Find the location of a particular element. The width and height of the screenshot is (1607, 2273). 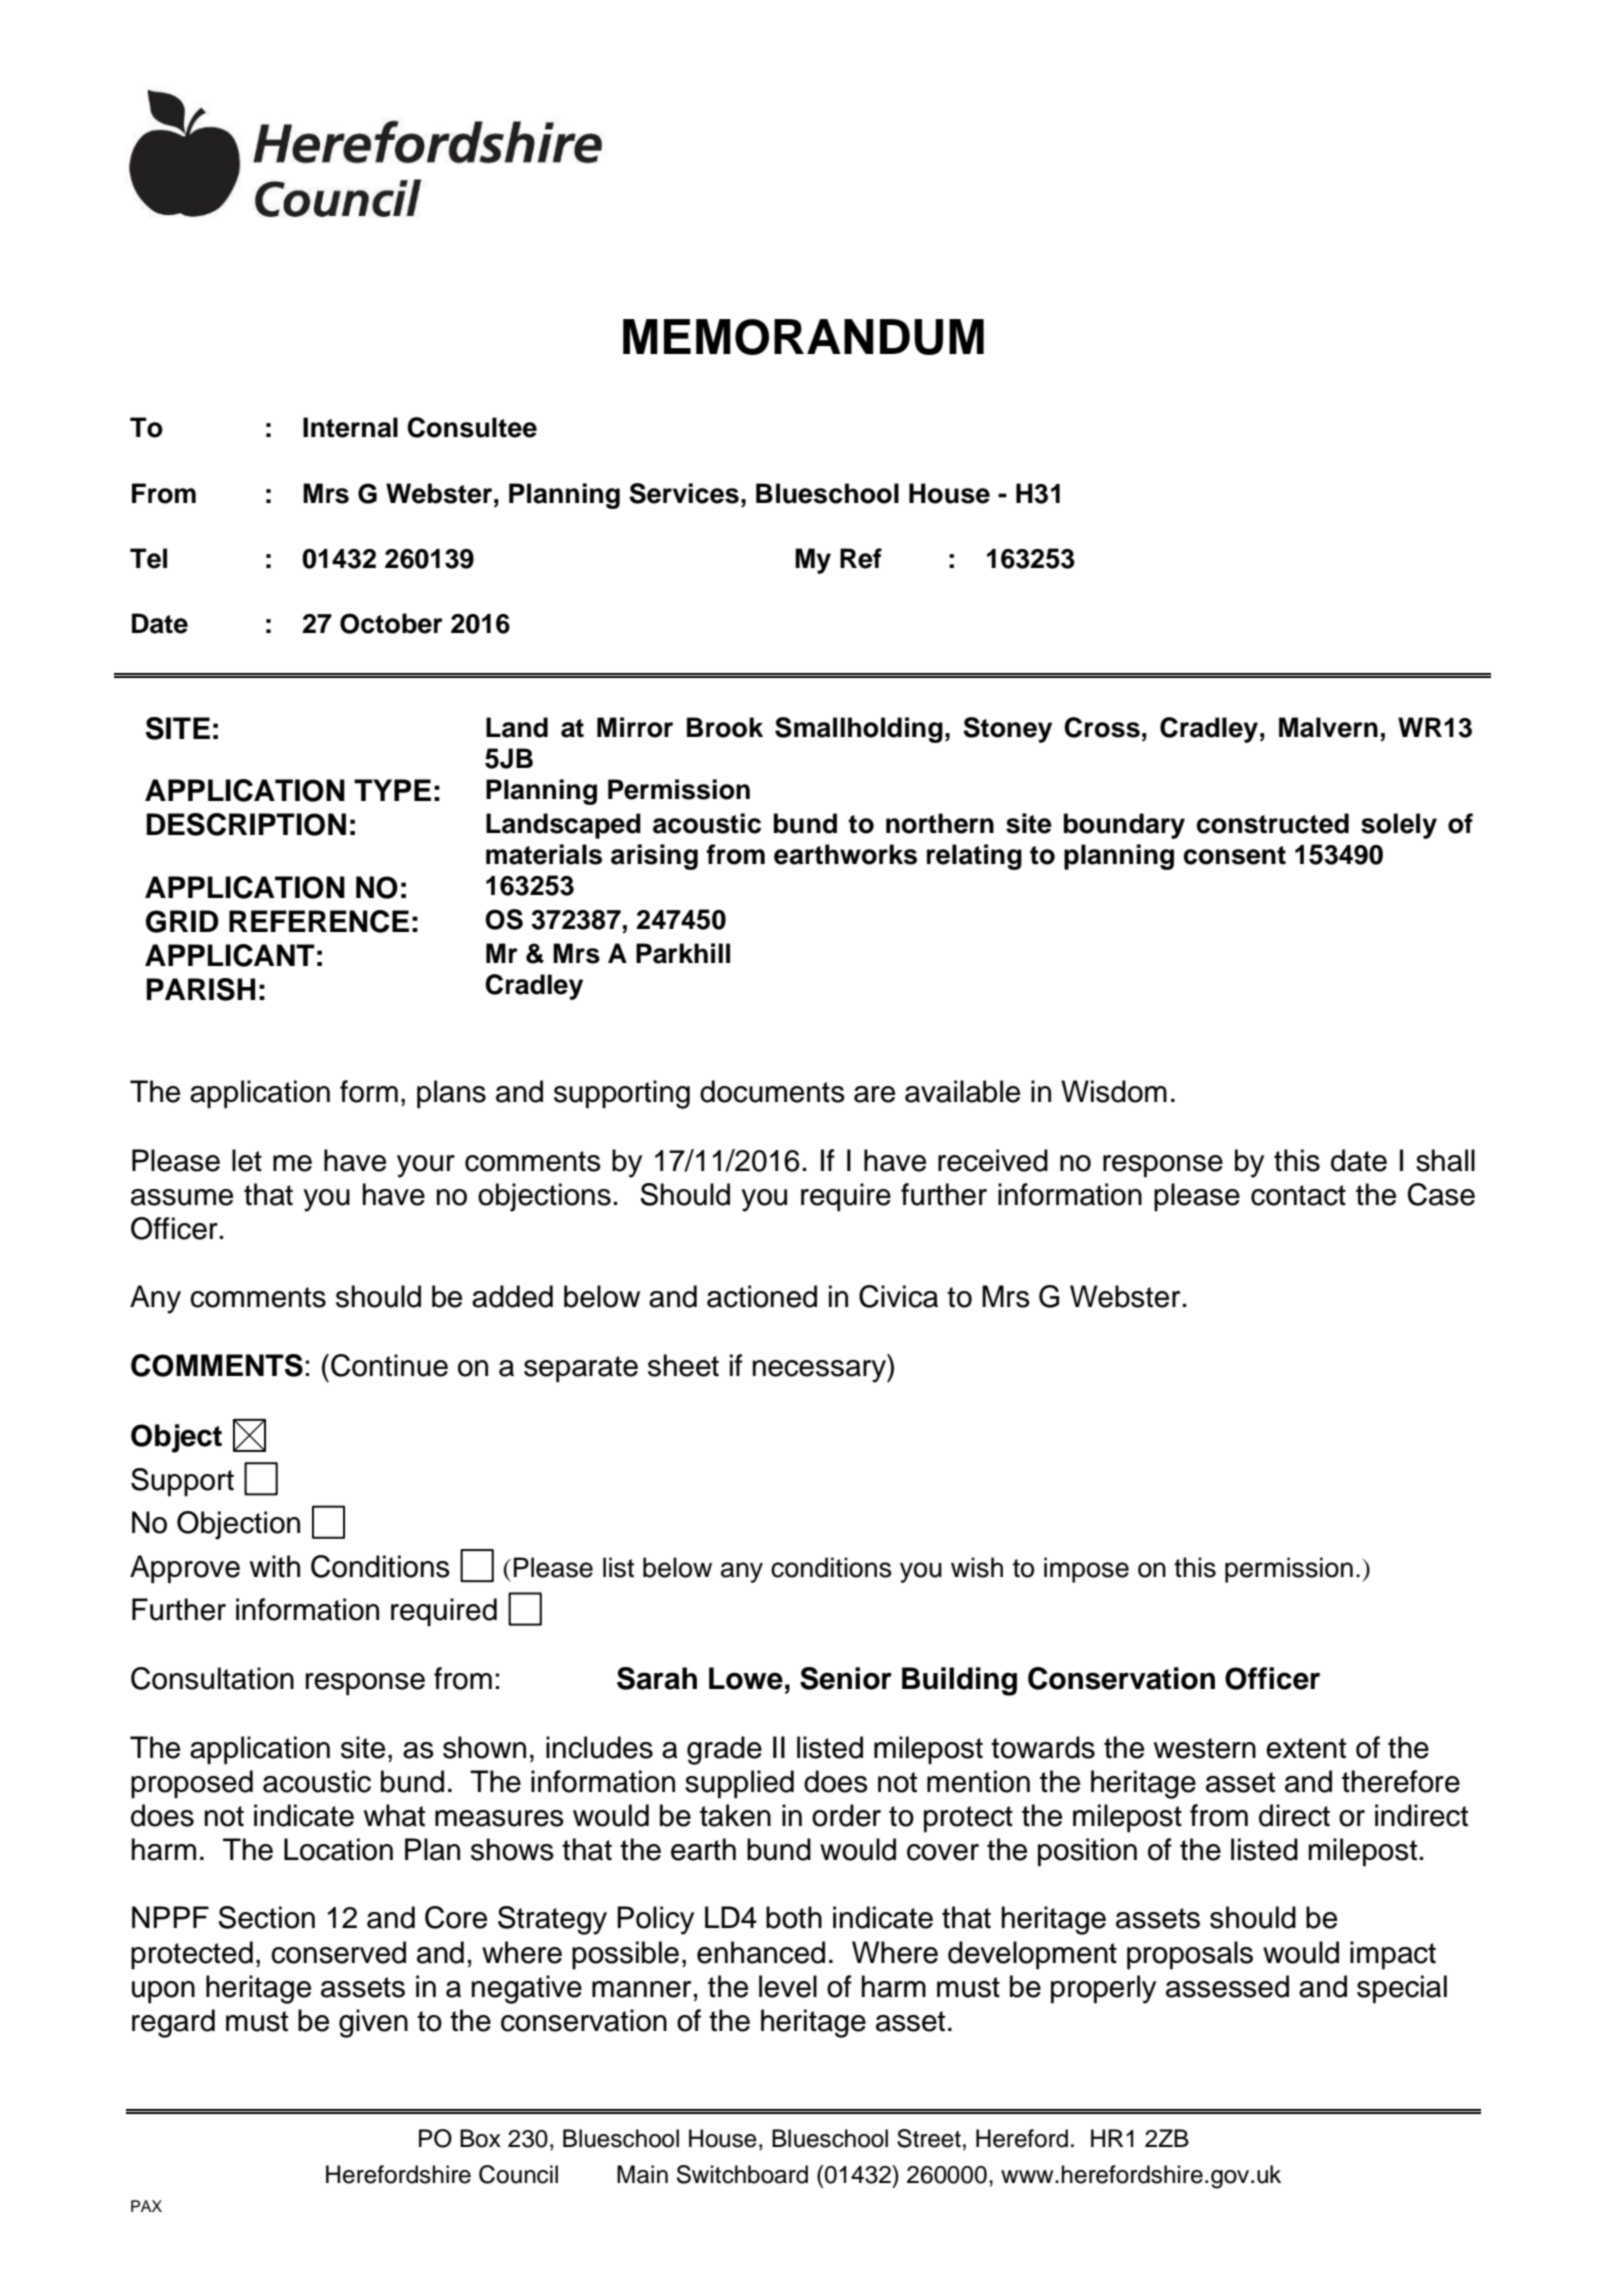

contact is located at coordinates (1298, 1195).
